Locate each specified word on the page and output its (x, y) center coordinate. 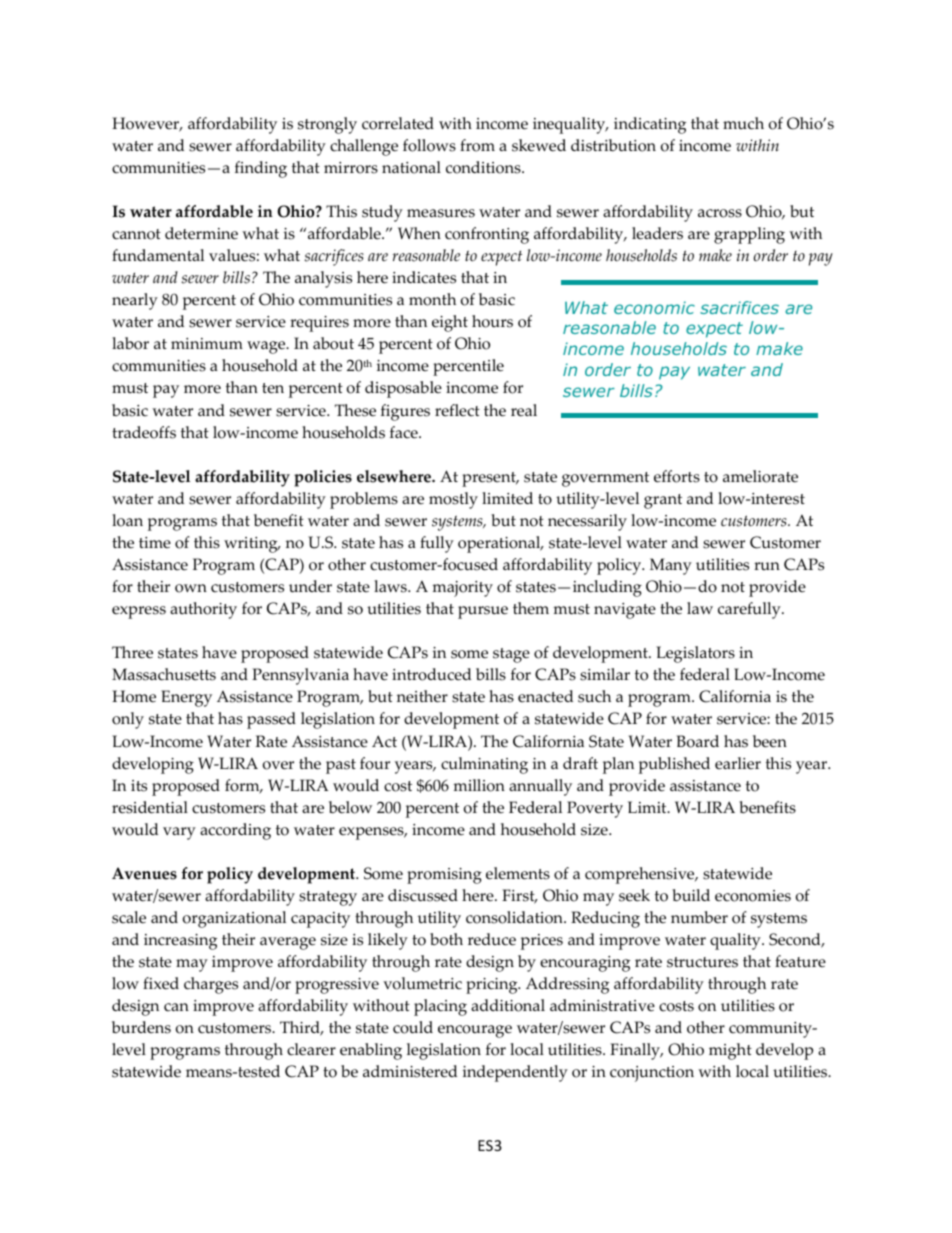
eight (450, 323)
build (691, 895)
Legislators (695, 654)
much (743, 123)
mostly (453, 500)
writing (252, 545)
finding (261, 169)
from (477, 145)
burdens (141, 1027)
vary (179, 833)
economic (654, 307)
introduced (431, 674)
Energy (186, 698)
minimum (207, 344)
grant (663, 501)
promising (444, 876)
